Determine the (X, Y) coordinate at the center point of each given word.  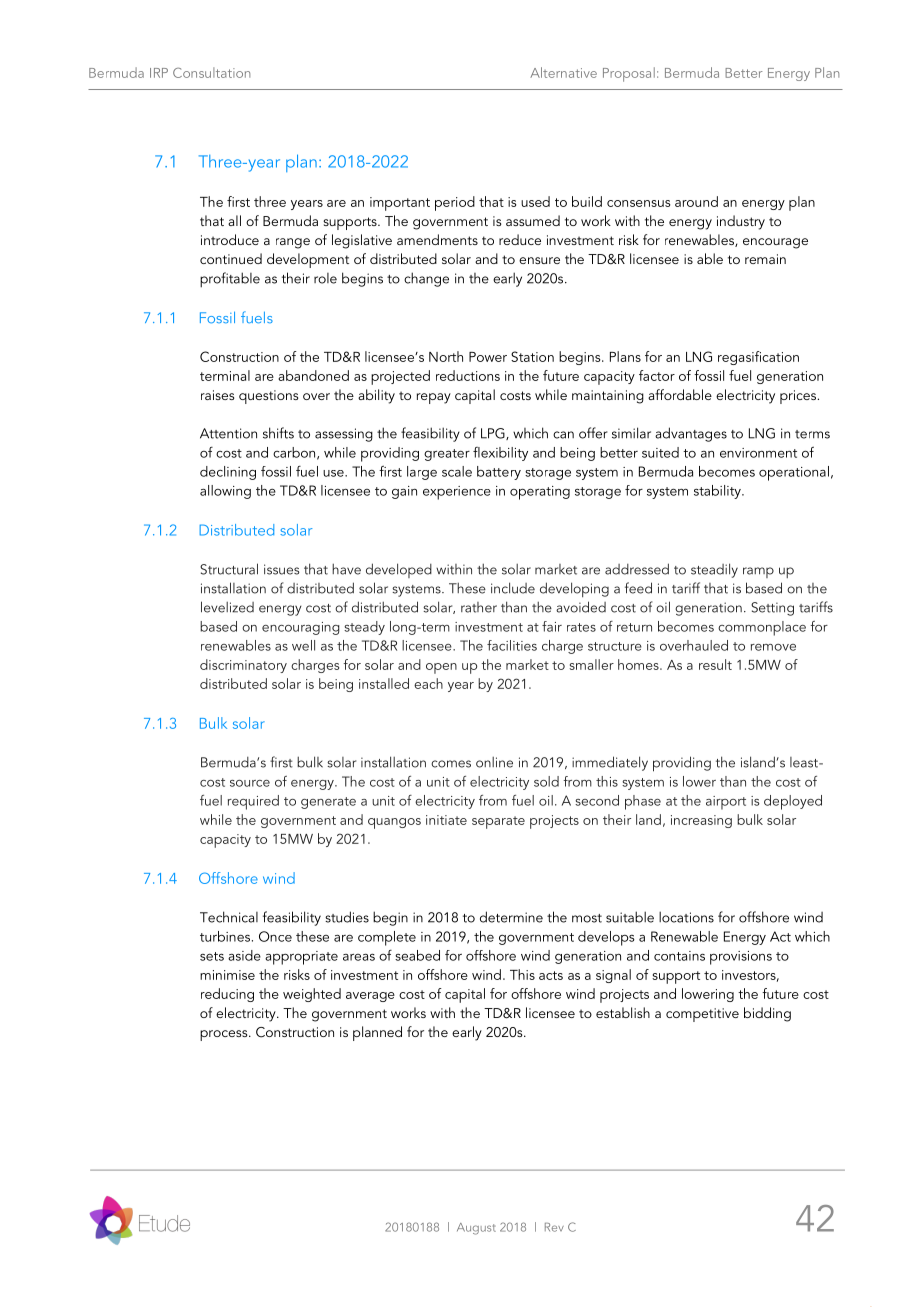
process (225, 1035)
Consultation (211, 72)
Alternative (563, 72)
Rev (554, 1227)
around (696, 201)
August (476, 1229)
